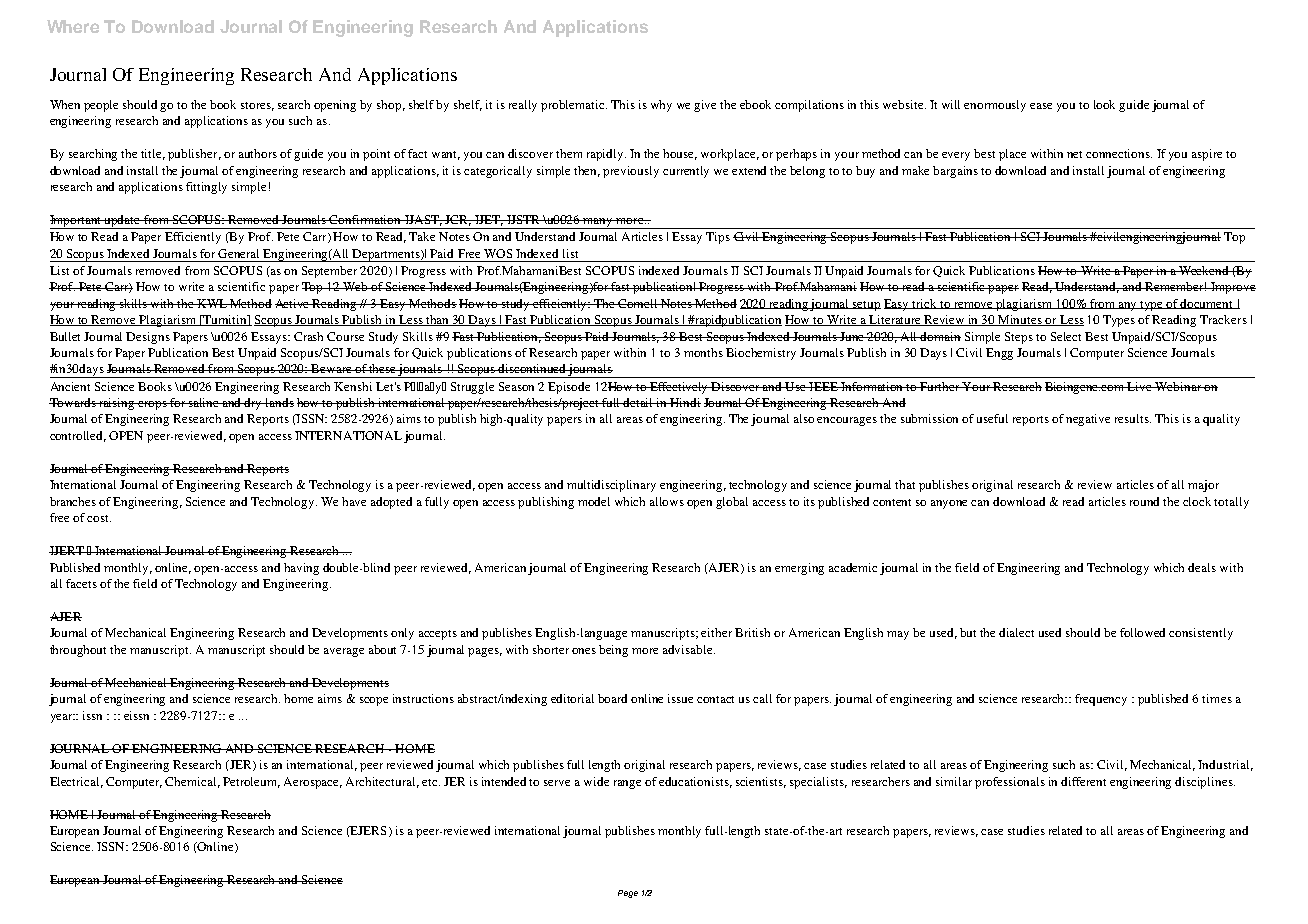 The image size is (1308, 924). What do you see at coordinates (1104, 104) in the page?
I see `look` at bounding box center [1104, 104].
